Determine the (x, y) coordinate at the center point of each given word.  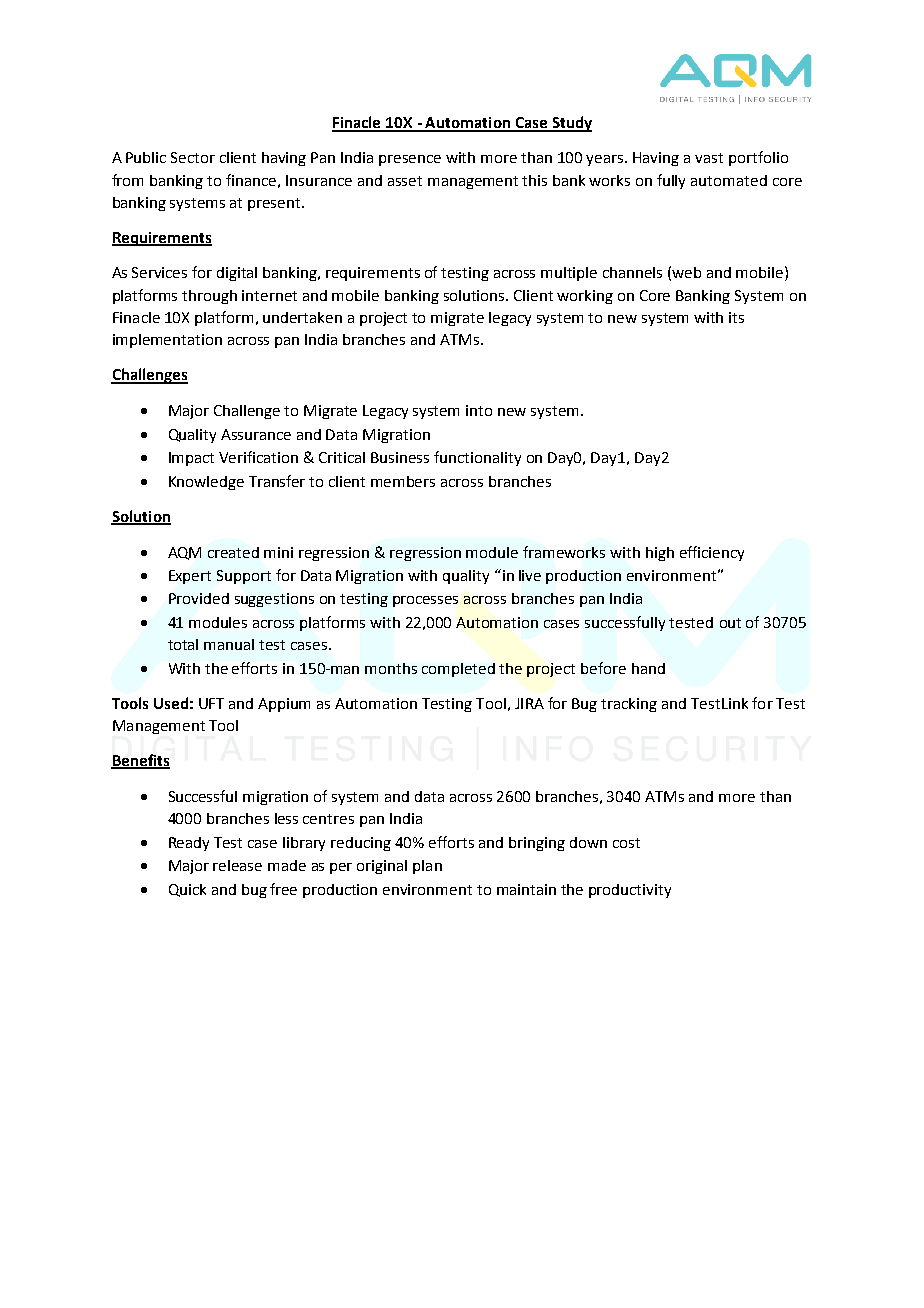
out (730, 623)
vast (709, 158)
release (237, 865)
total (183, 644)
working (585, 297)
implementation (167, 341)
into (479, 410)
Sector (193, 157)
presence (410, 160)
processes (425, 601)
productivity (630, 891)
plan (427, 867)
